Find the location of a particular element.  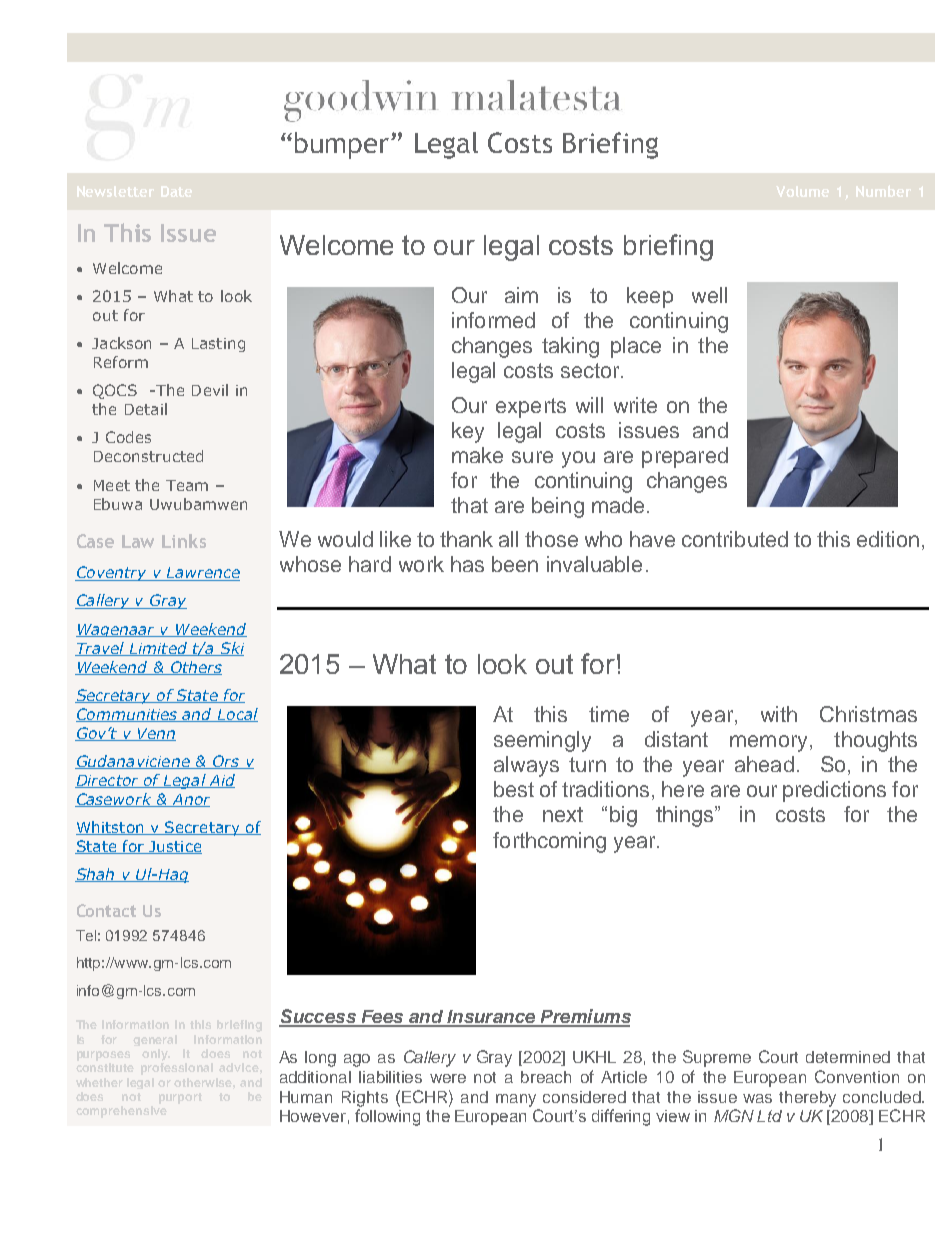

well is located at coordinates (709, 295).
